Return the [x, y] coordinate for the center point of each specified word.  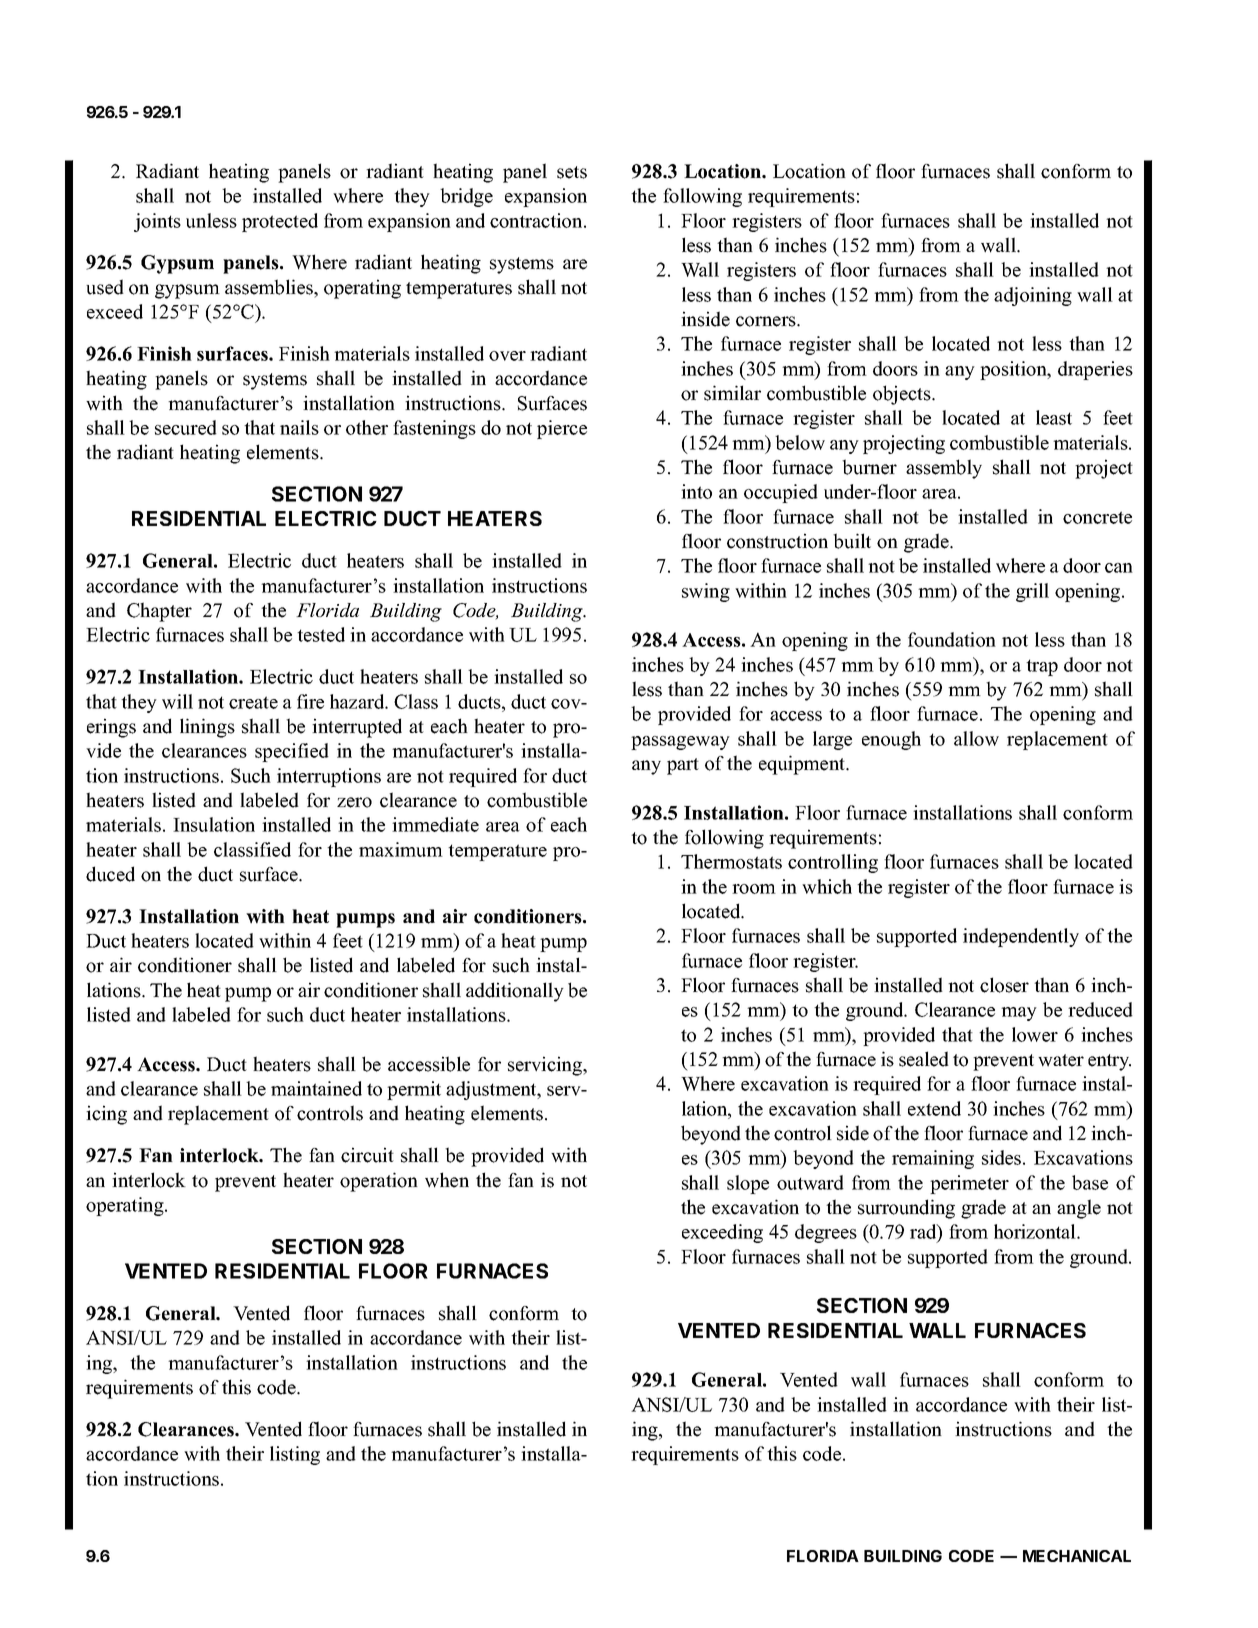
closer [1004, 985]
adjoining [1033, 296]
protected [280, 222]
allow [976, 738]
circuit [367, 1155]
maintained [316, 1088]
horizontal [1036, 1231]
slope [748, 1184]
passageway [680, 743]
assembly [944, 469]
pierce [562, 429]
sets [572, 172]
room [754, 889]
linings [207, 728]
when [447, 1180]
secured [186, 427]
